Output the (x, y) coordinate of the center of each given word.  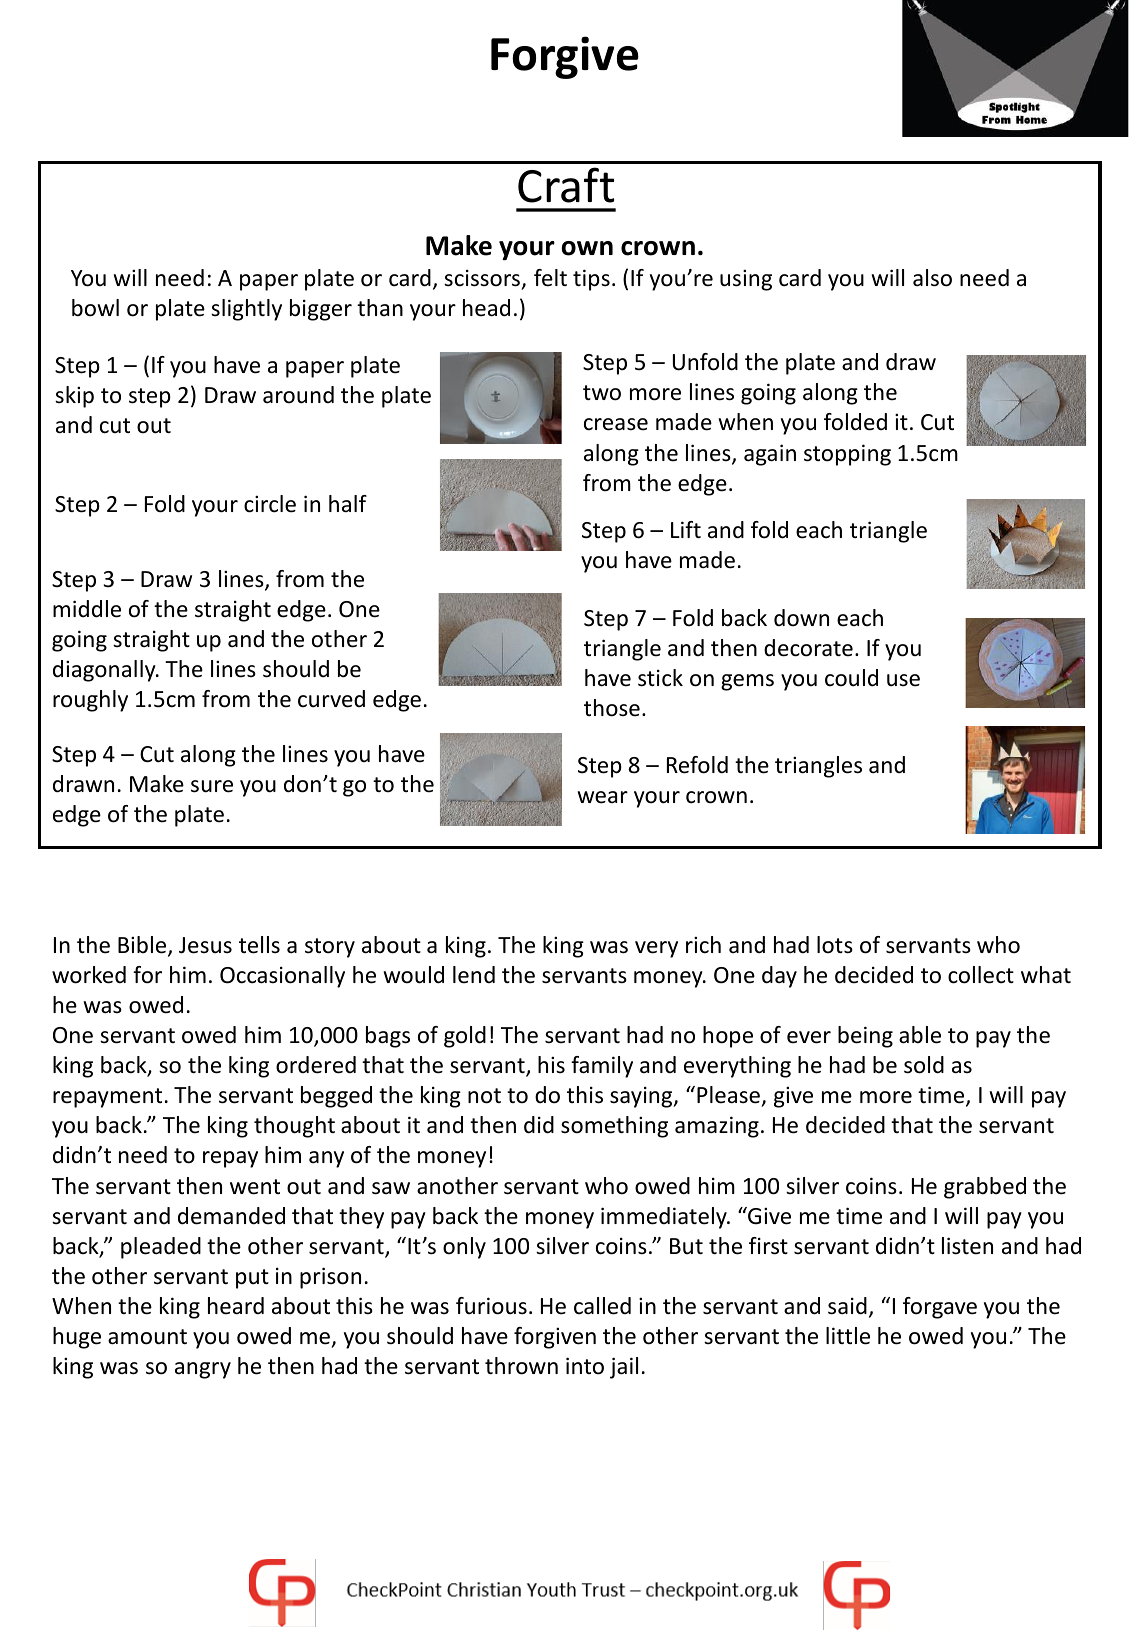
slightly (246, 310)
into (585, 1366)
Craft (566, 185)
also (932, 278)
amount (147, 1337)
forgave (940, 1308)
